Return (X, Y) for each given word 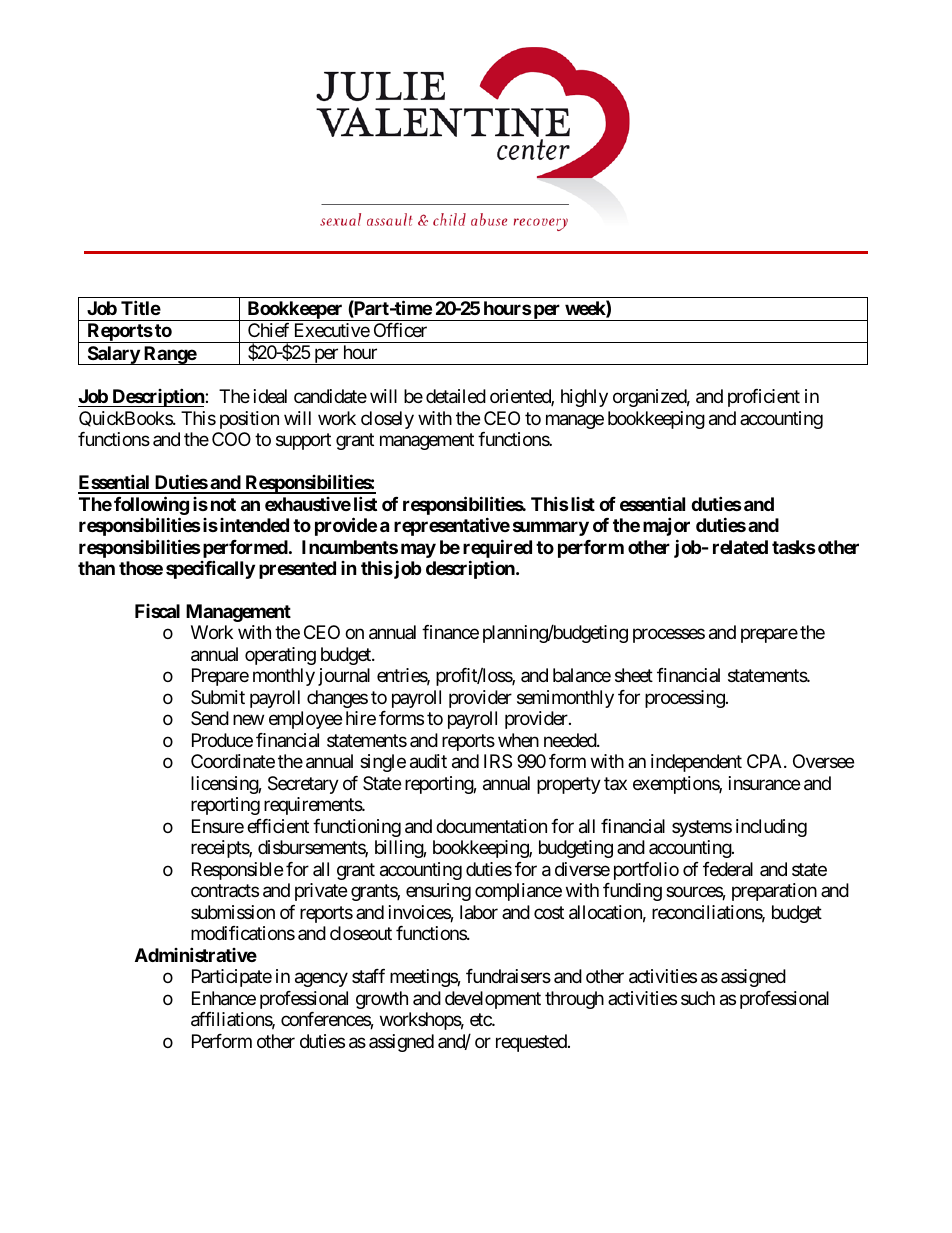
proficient (764, 398)
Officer (400, 330)
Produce (222, 740)
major (666, 526)
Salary (113, 355)
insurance (764, 783)
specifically (210, 569)
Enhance (224, 998)
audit (428, 761)
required (497, 550)
